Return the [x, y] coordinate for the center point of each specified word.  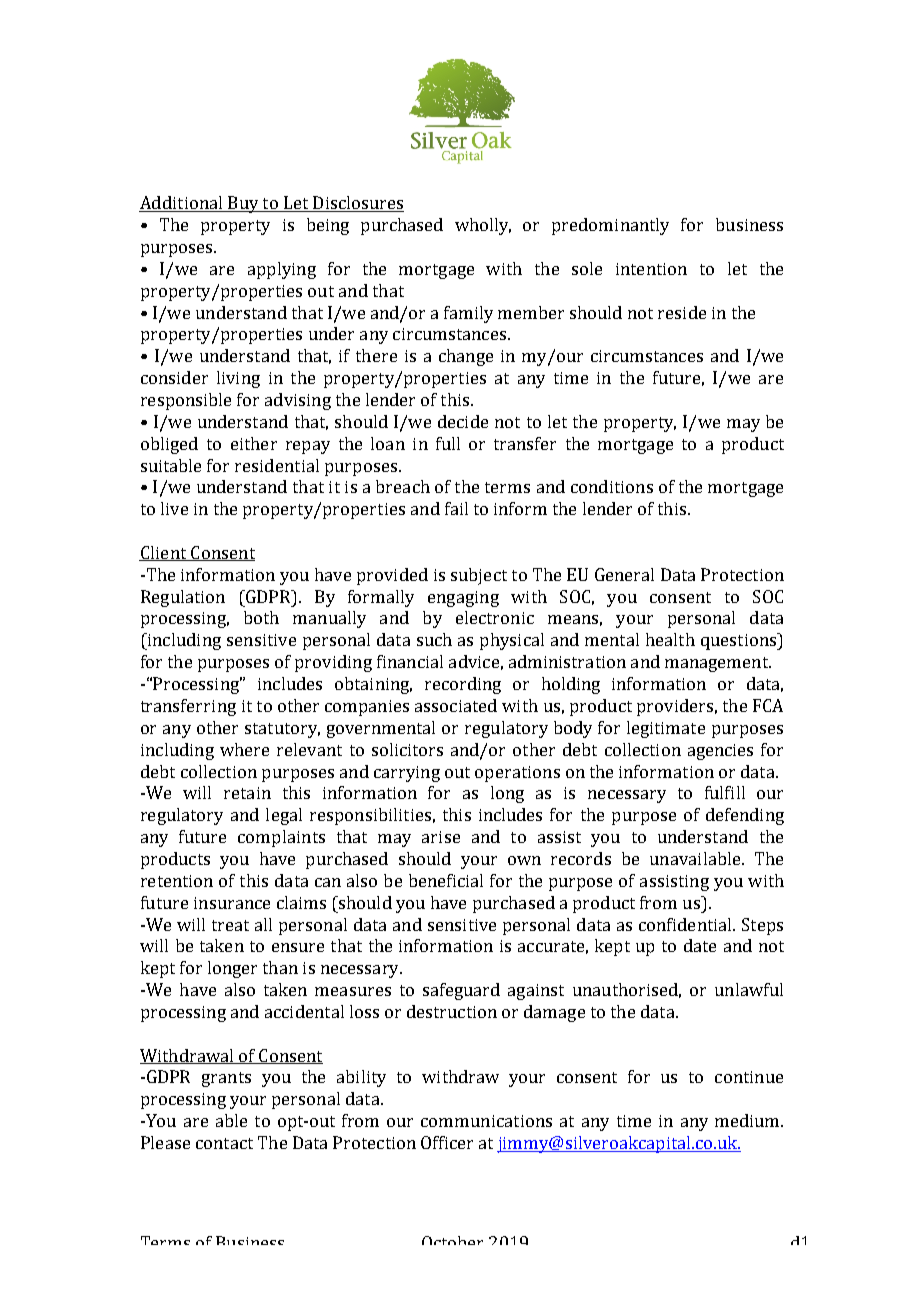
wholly [483, 226]
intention [651, 269]
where [244, 749]
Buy [243, 204]
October [452, 1240]
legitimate [666, 729]
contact [224, 1143]
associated [456, 705]
